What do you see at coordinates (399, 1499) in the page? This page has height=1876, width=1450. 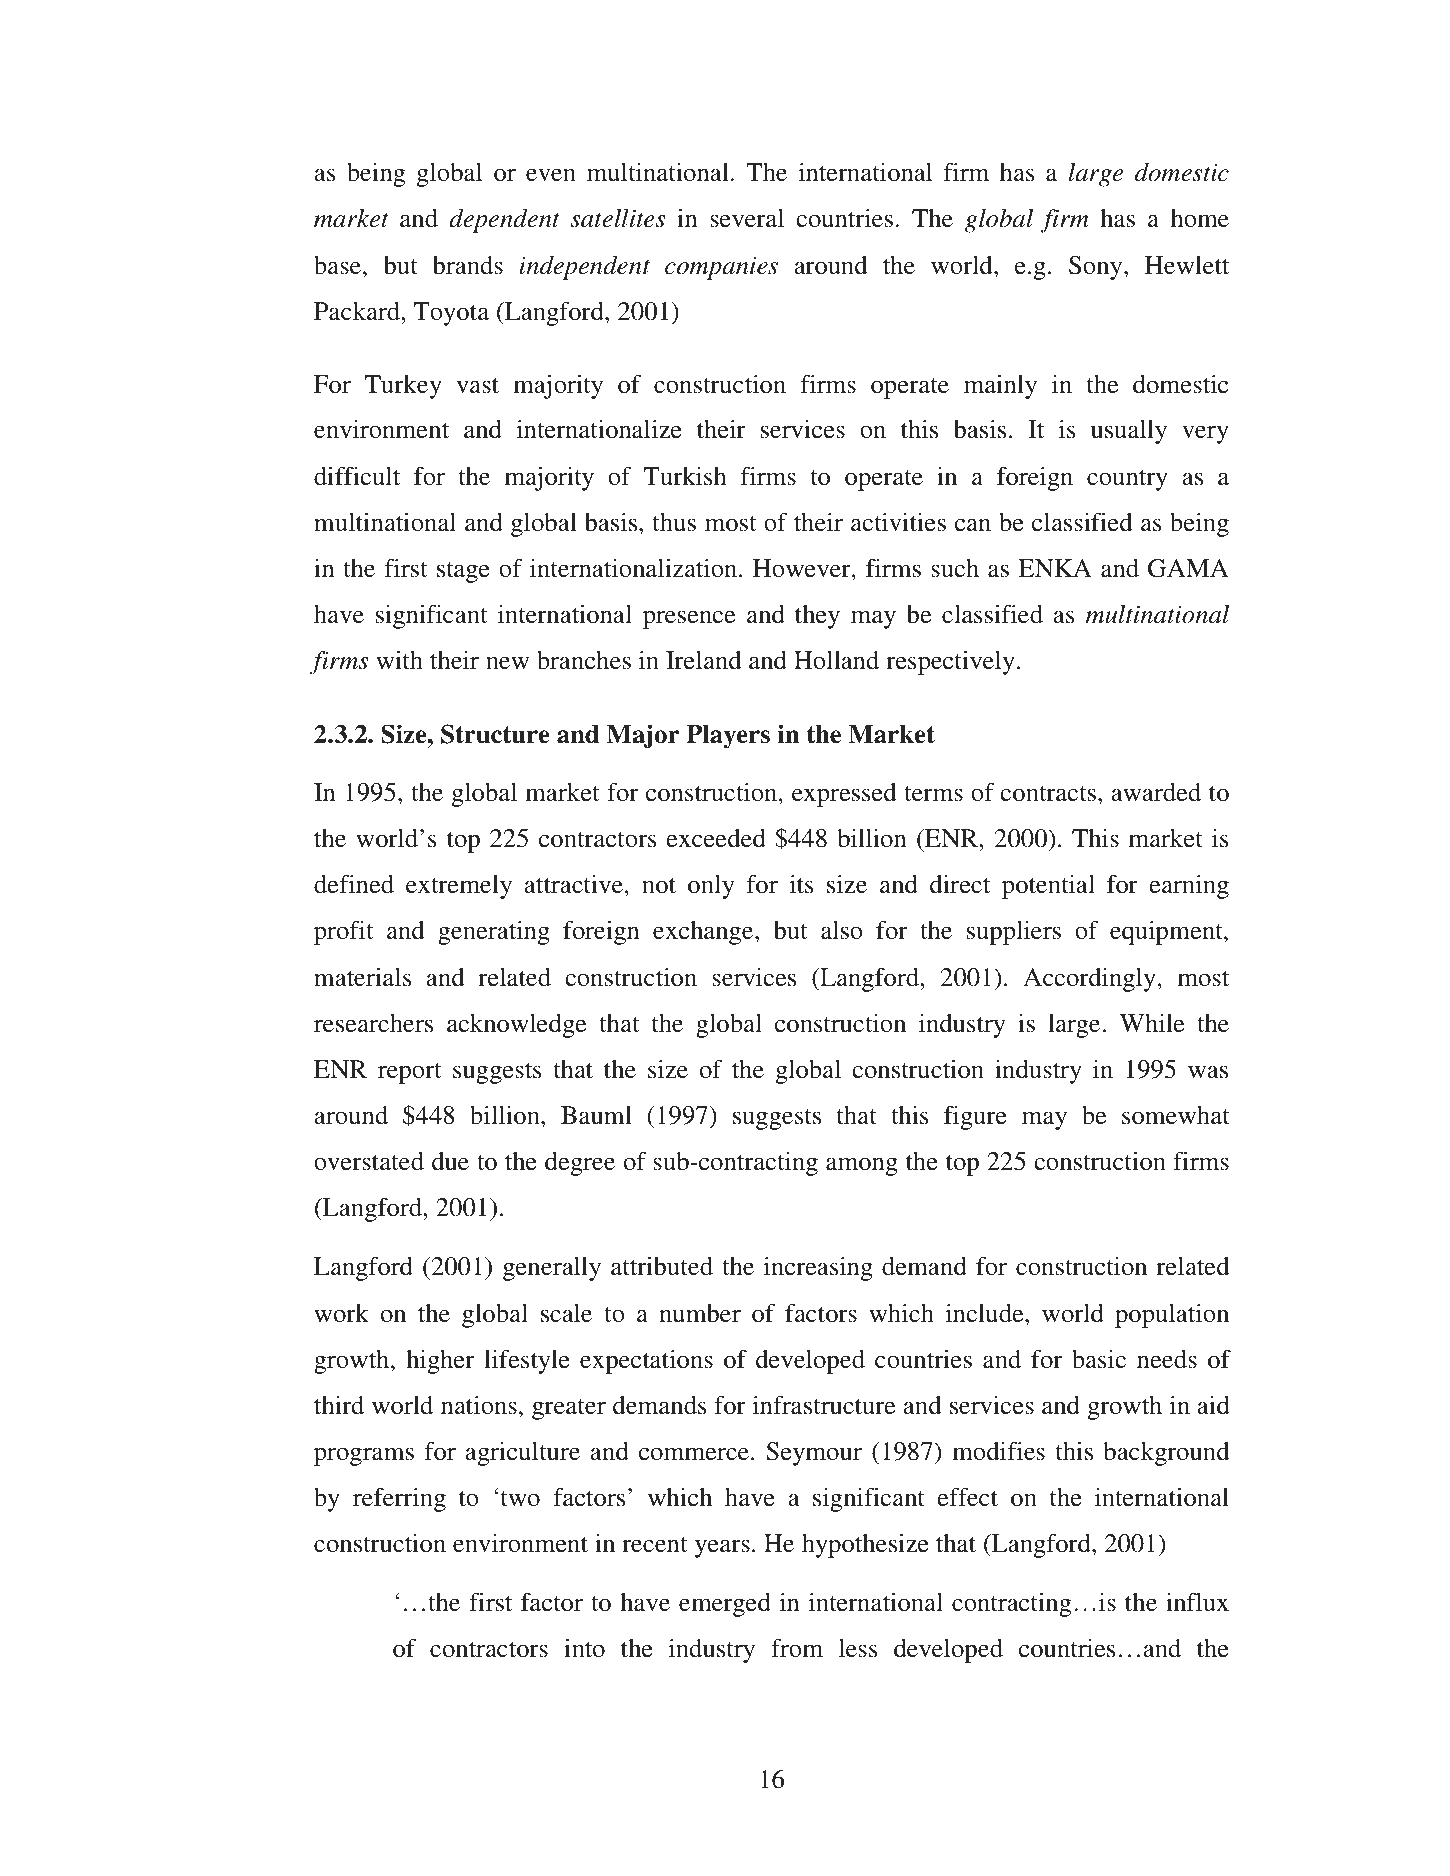 I see `referring` at bounding box center [399, 1499].
